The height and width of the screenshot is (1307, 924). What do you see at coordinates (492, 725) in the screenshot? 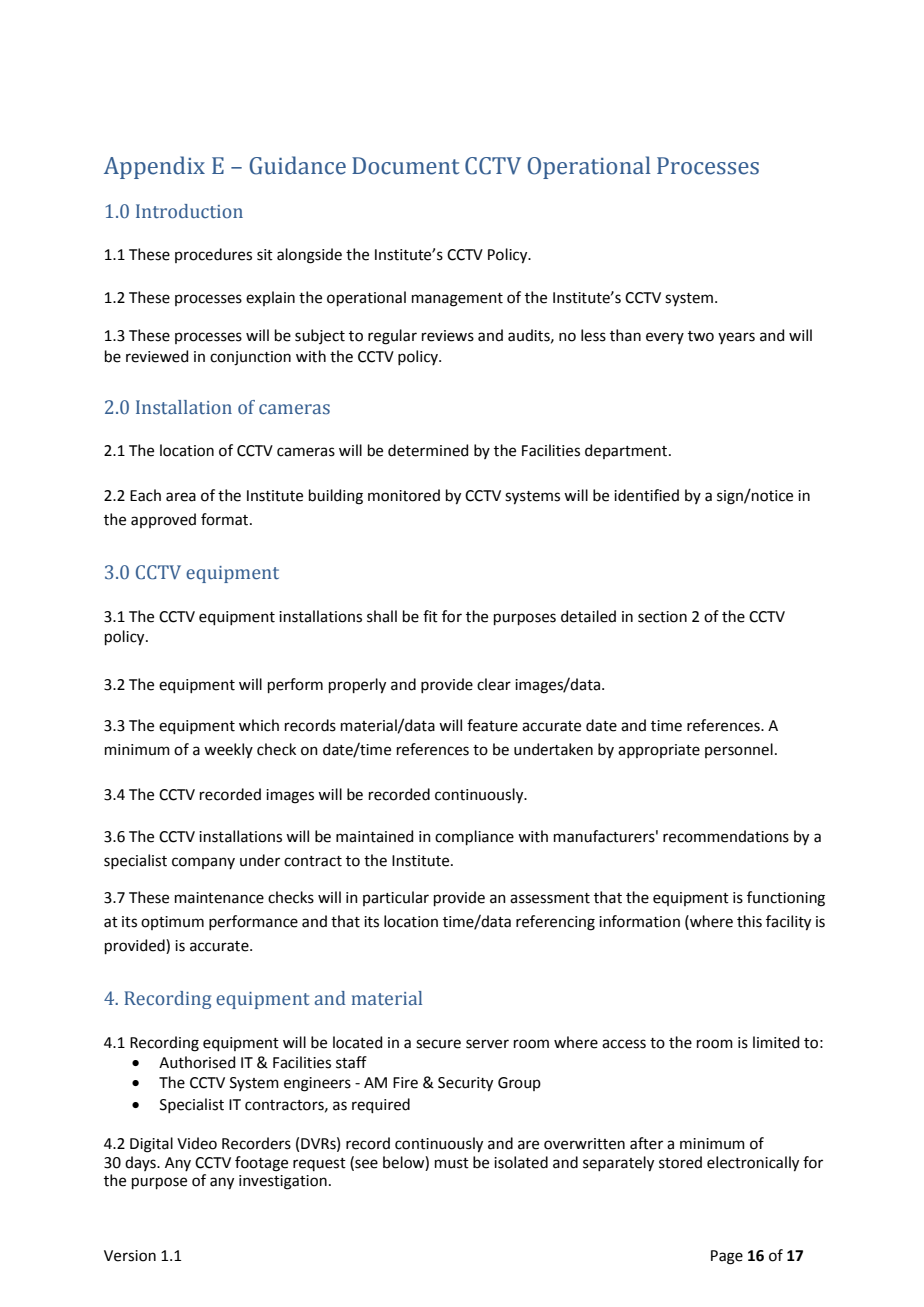
I see `feature` at bounding box center [492, 725].
